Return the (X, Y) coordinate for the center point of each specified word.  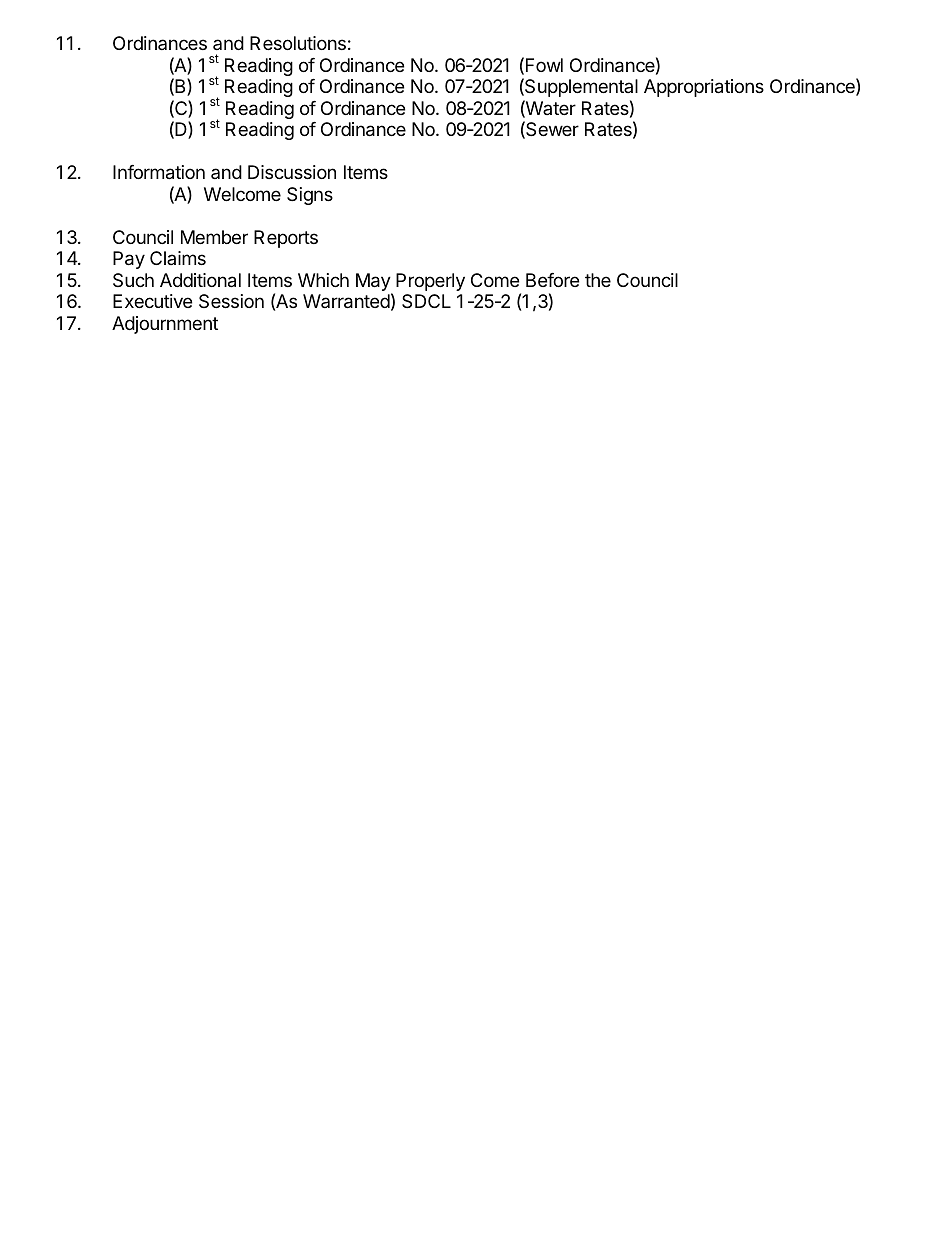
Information (159, 172)
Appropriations (704, 88)
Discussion (292, 172)
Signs (310, 196)
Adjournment (165, 325)
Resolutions (298, 43)
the (598, 280)
